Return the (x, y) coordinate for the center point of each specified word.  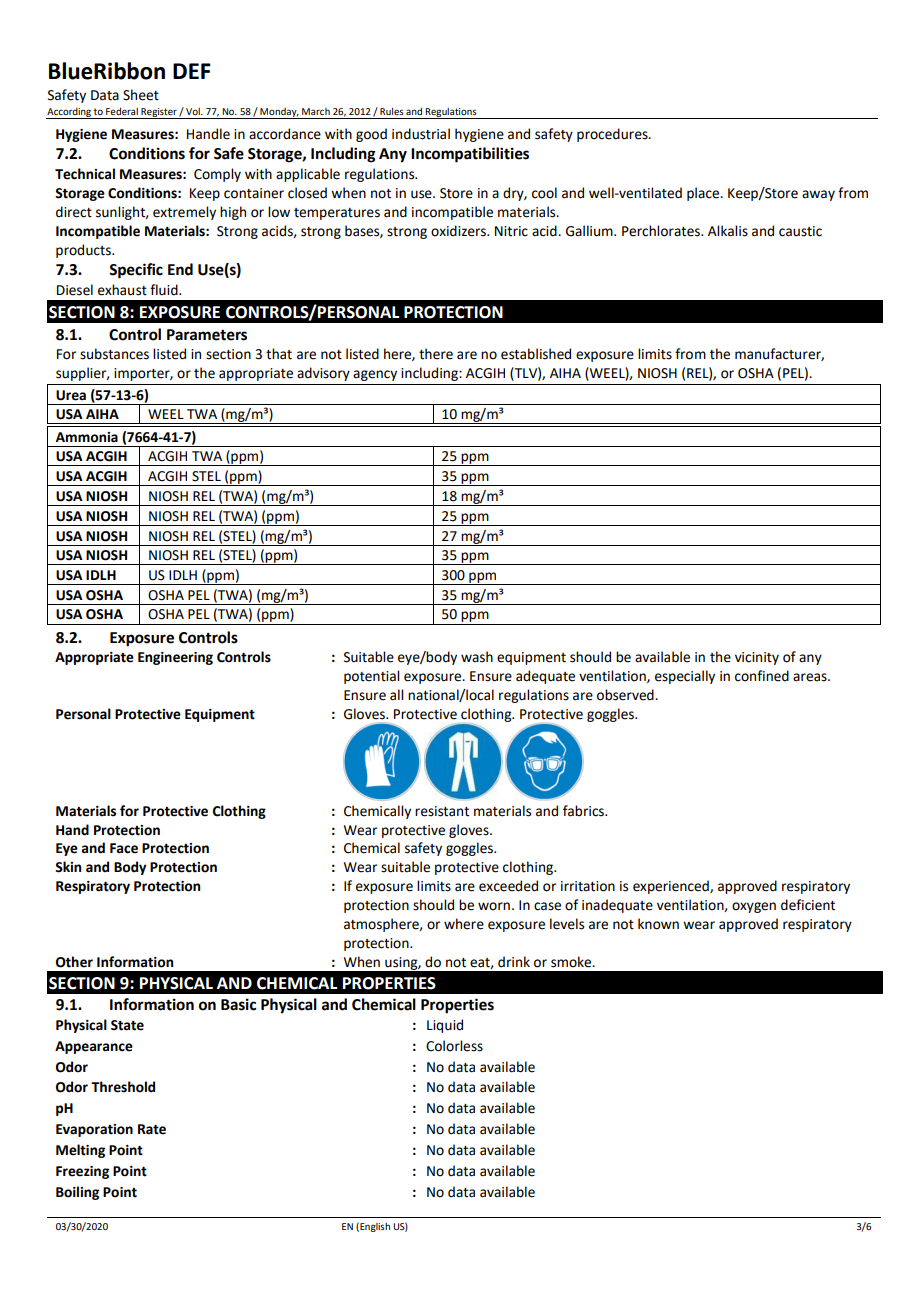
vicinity (757, 658)
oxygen (754, 907)
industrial (421, 134)
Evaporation (94, 1130)
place (704, 194)
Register (159, 113)
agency (375, 375)
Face (124, 848)
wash (477, 657)
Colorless (454, 1046)
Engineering (175, 658)
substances (114, 354)
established (536, 354)
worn (494, 906)
